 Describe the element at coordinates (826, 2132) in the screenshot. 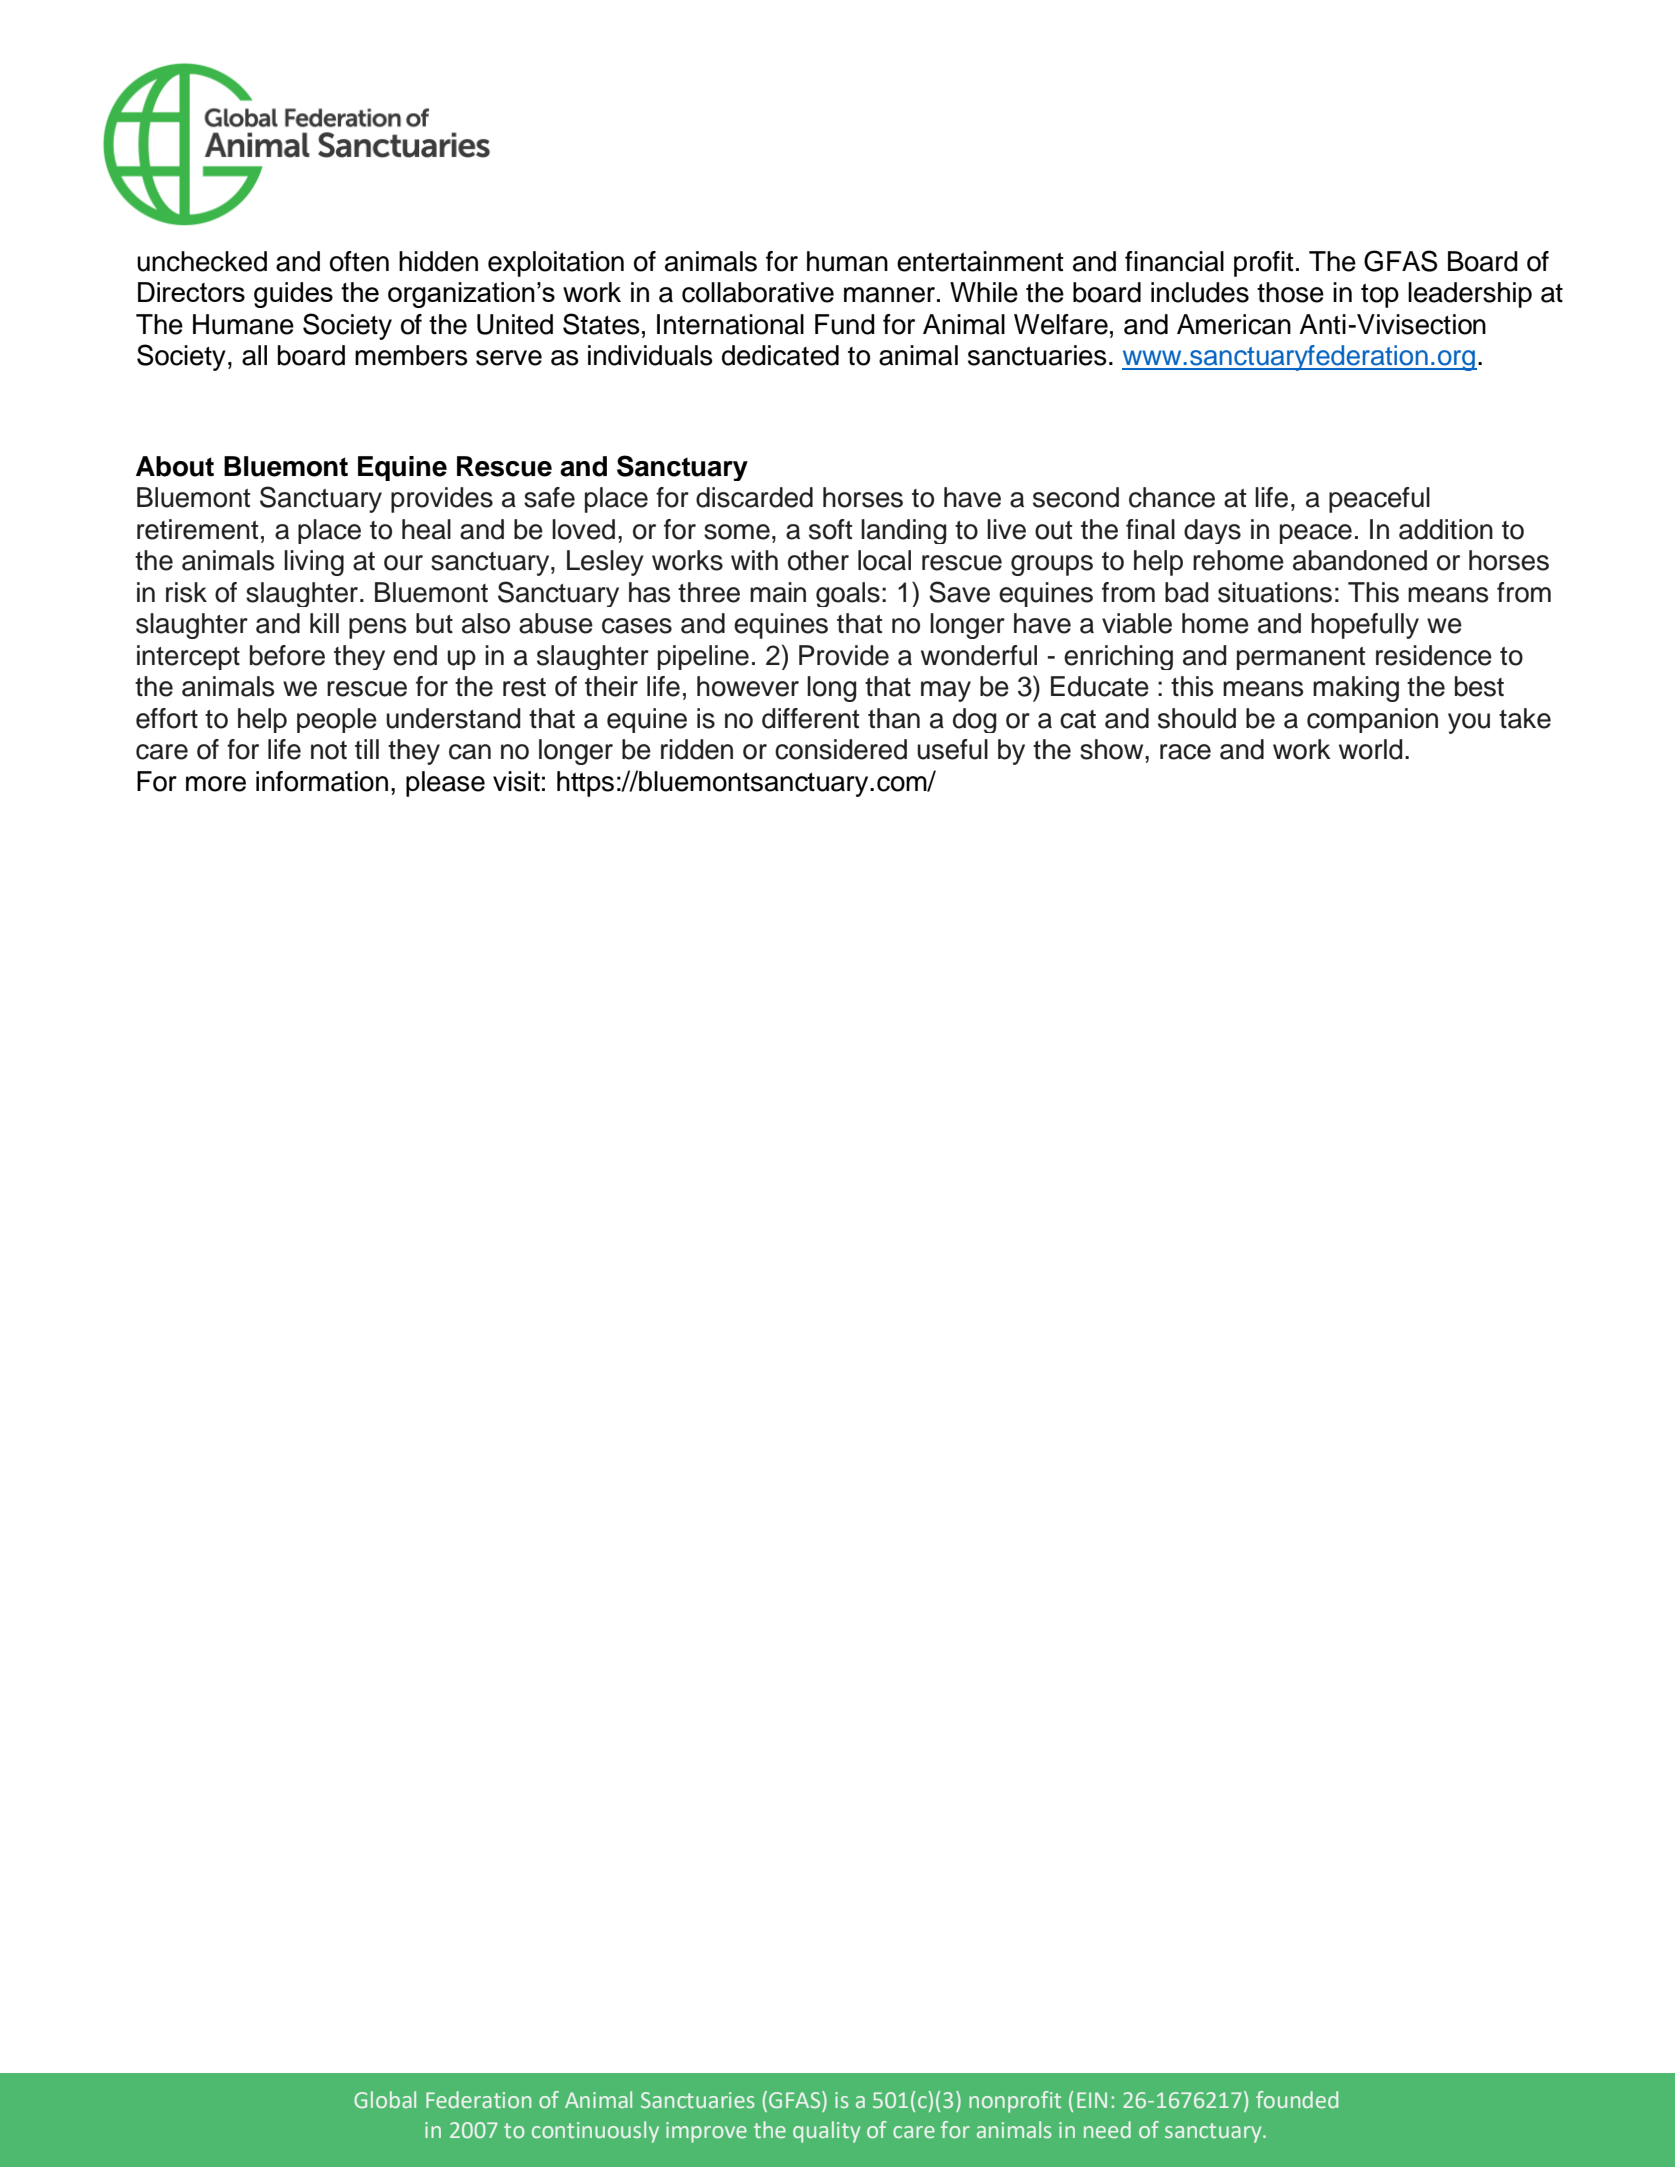

I see `quality` at that location.
